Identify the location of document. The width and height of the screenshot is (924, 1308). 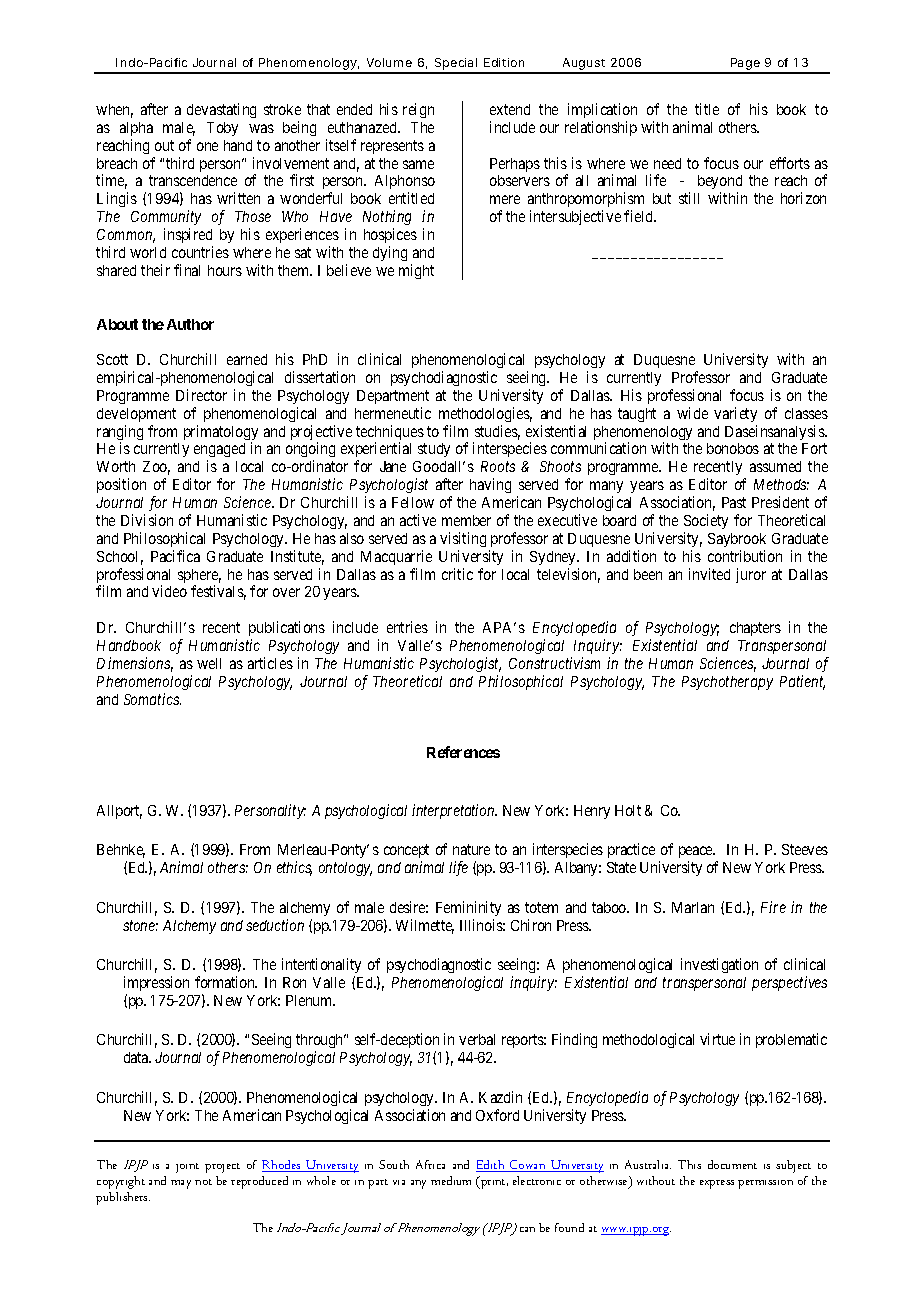
(732, 1164).
